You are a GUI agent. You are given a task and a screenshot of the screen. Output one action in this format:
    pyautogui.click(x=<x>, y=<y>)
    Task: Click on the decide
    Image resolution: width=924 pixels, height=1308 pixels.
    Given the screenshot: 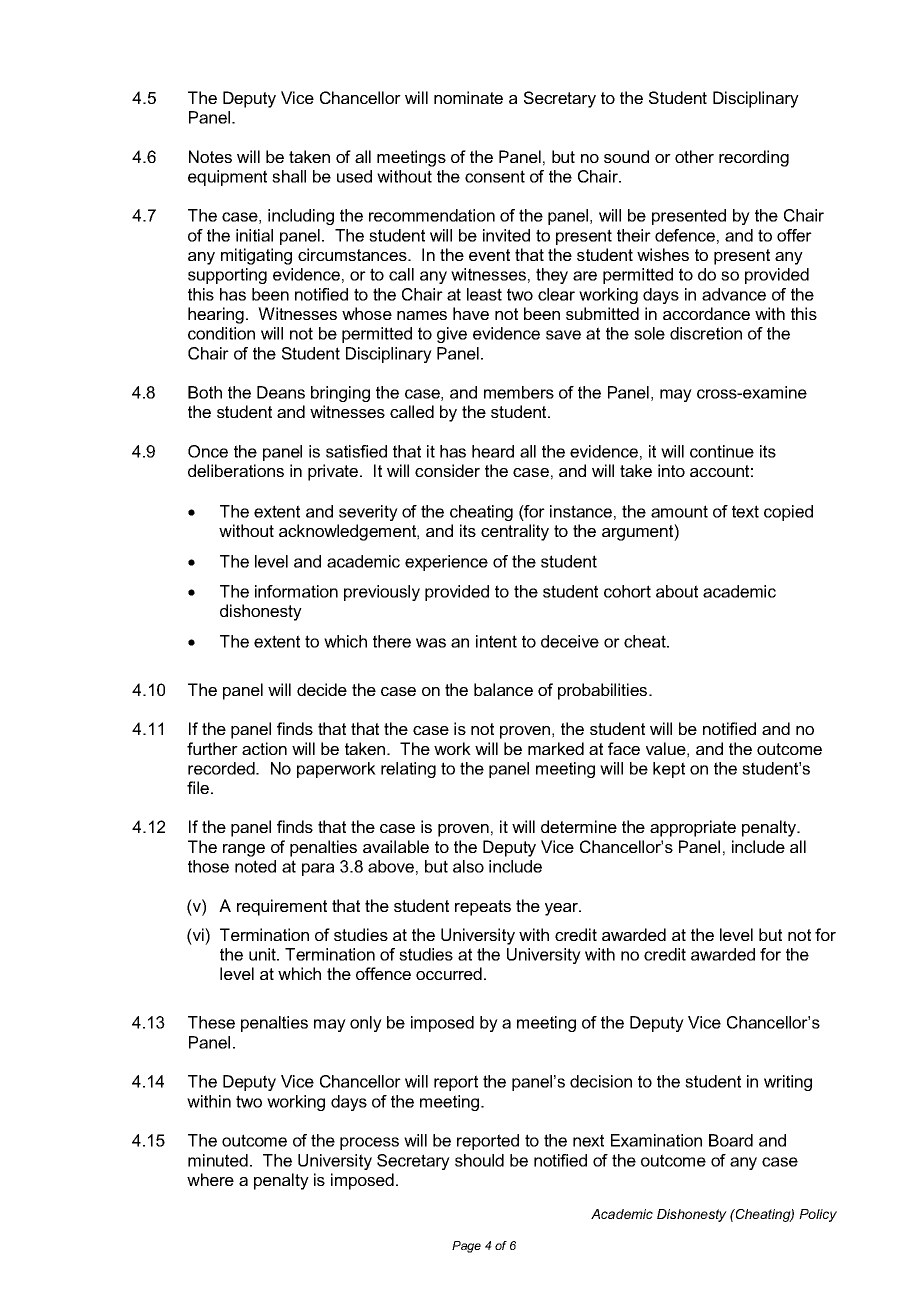 What is the action you would take?
    pyautogui.click(x=322, y=689)
